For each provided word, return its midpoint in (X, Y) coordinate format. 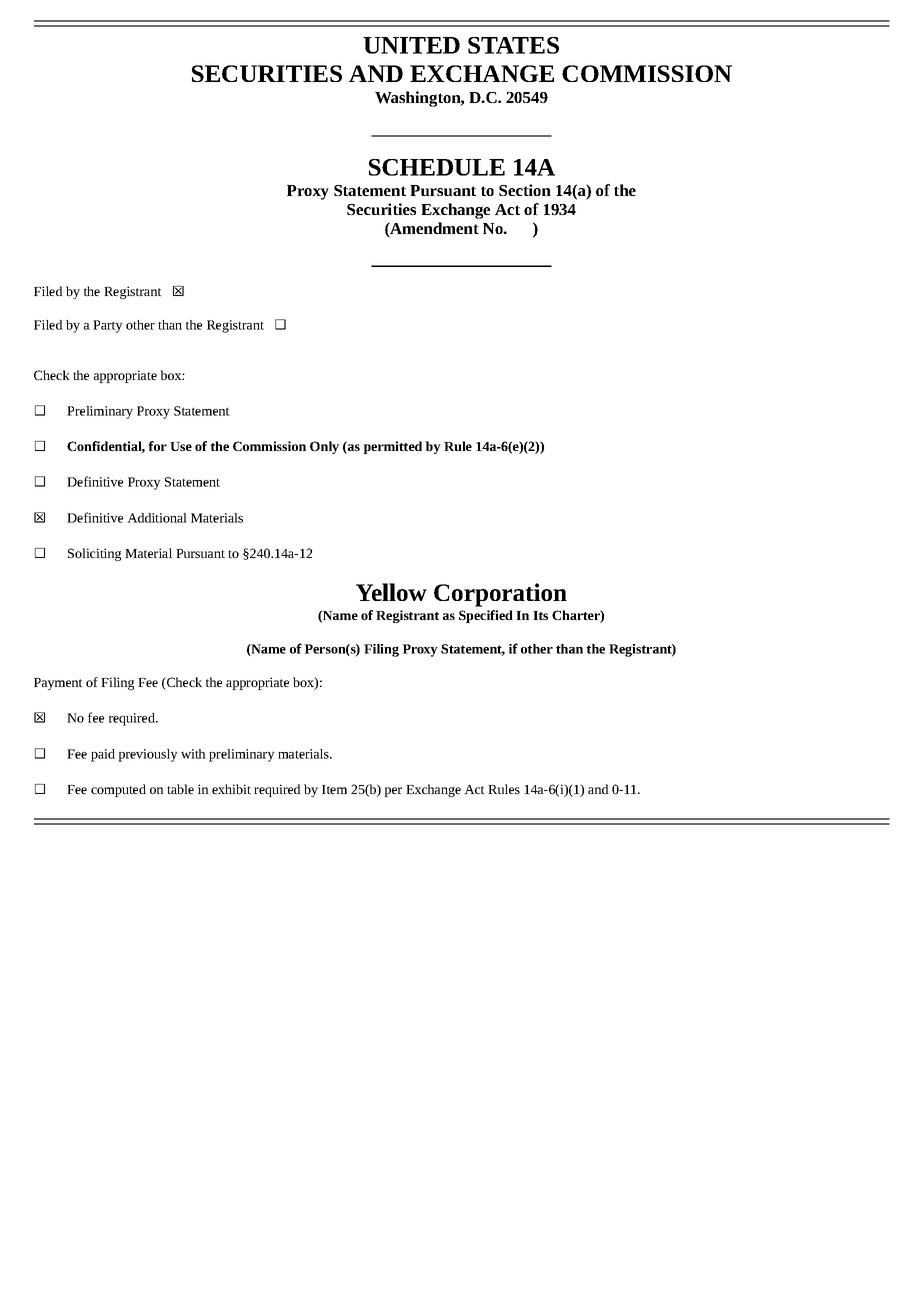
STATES (513, 45)
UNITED (411, 45)
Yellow (391, 592)
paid (103, 755)
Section (525, 190)
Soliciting (94, 554)
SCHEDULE (437, 167)
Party (108, 326)
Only (324, 447)
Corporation (500, 595)
